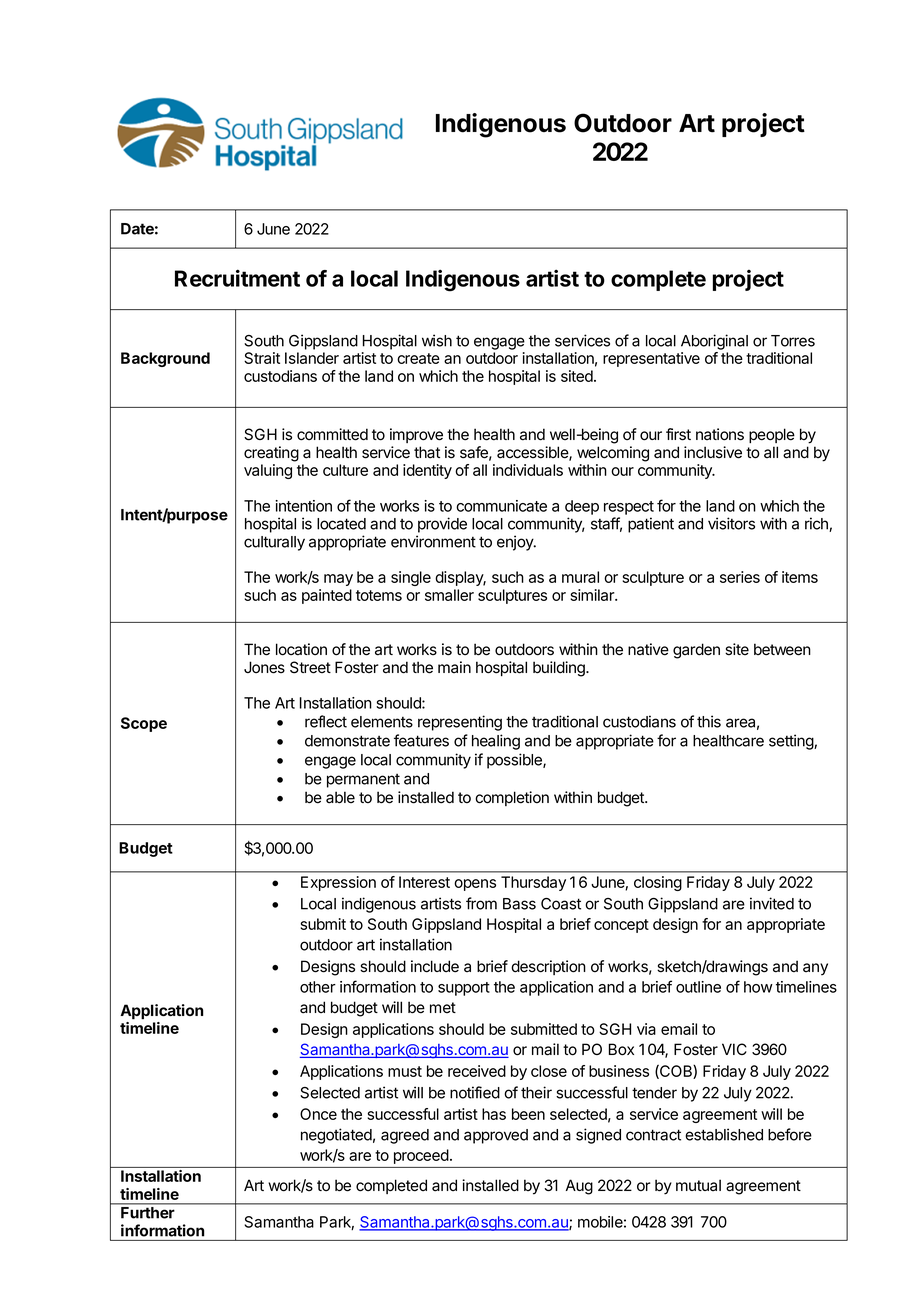 The width and height of the screenshot is (924, 1307). I want to click on invited, so click(772, 903).
